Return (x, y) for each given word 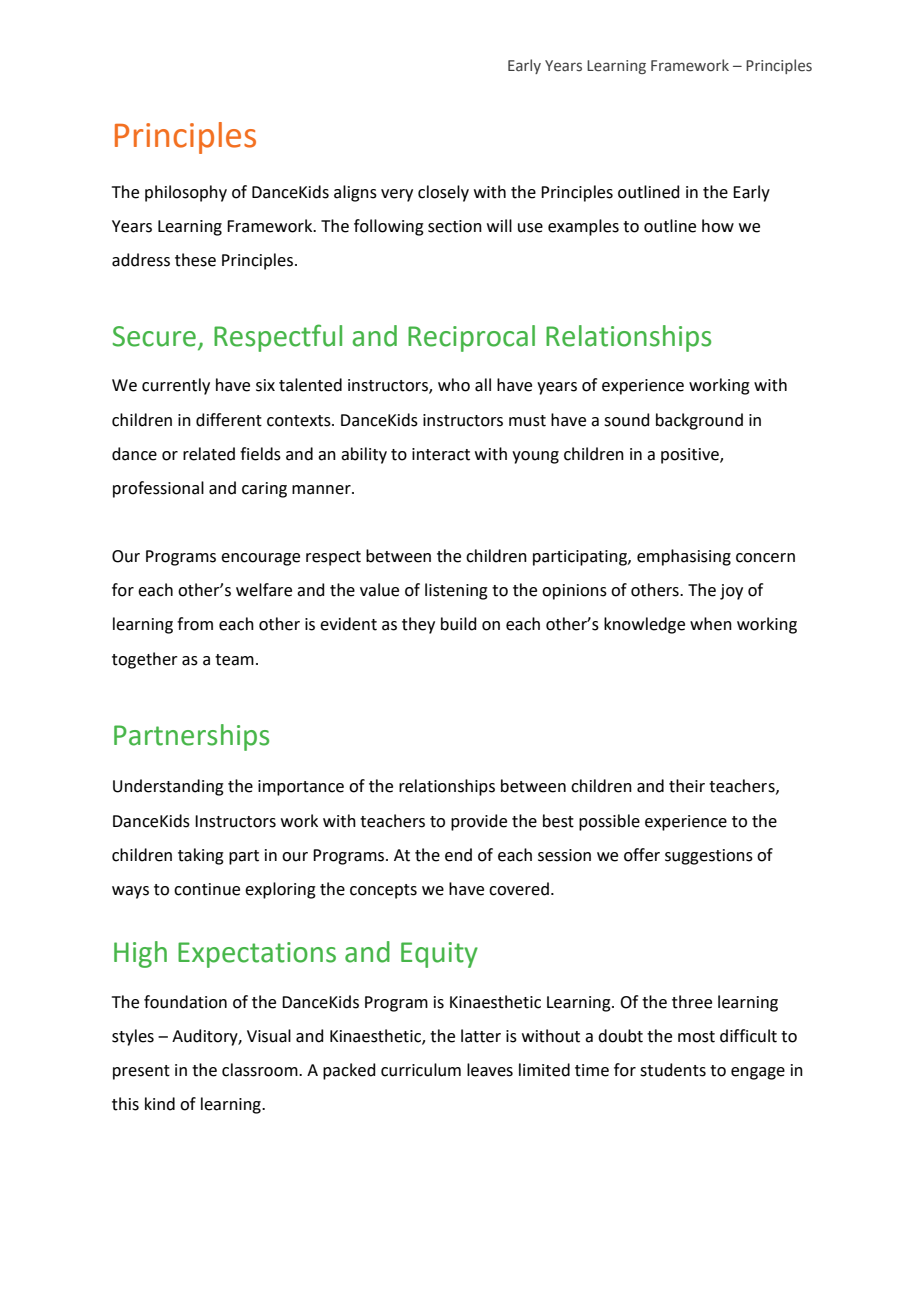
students (673, 1070)
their (687, 786)
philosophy (186, 193)
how (718, 226)
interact (441, 454)
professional (158, 489)
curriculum (421, 1070)
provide (479, 822)
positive (691, 456)
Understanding (168, 787)
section (455, 226)
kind (160, 1104)
